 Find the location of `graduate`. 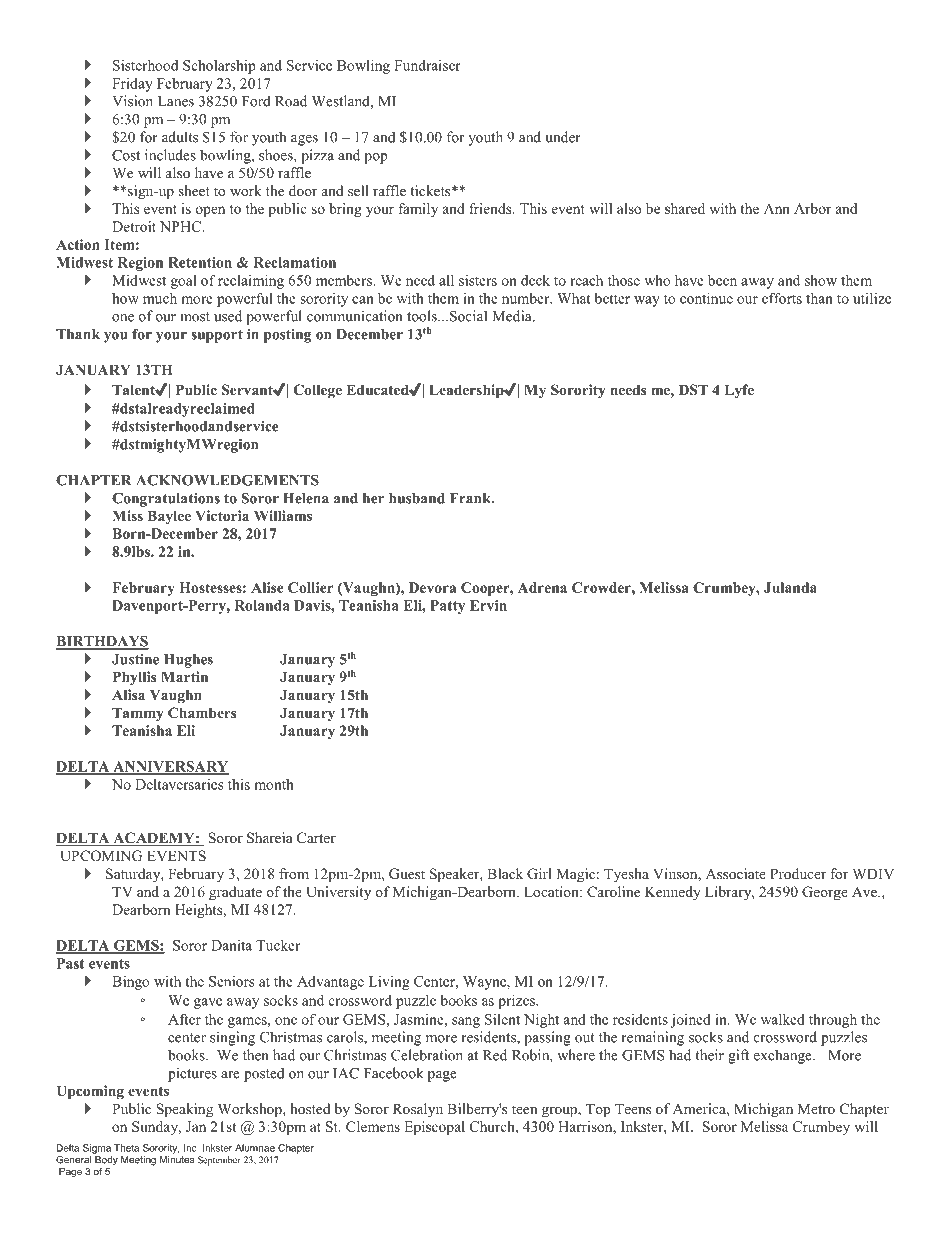

graduate is located at coordinates (235, 893).
